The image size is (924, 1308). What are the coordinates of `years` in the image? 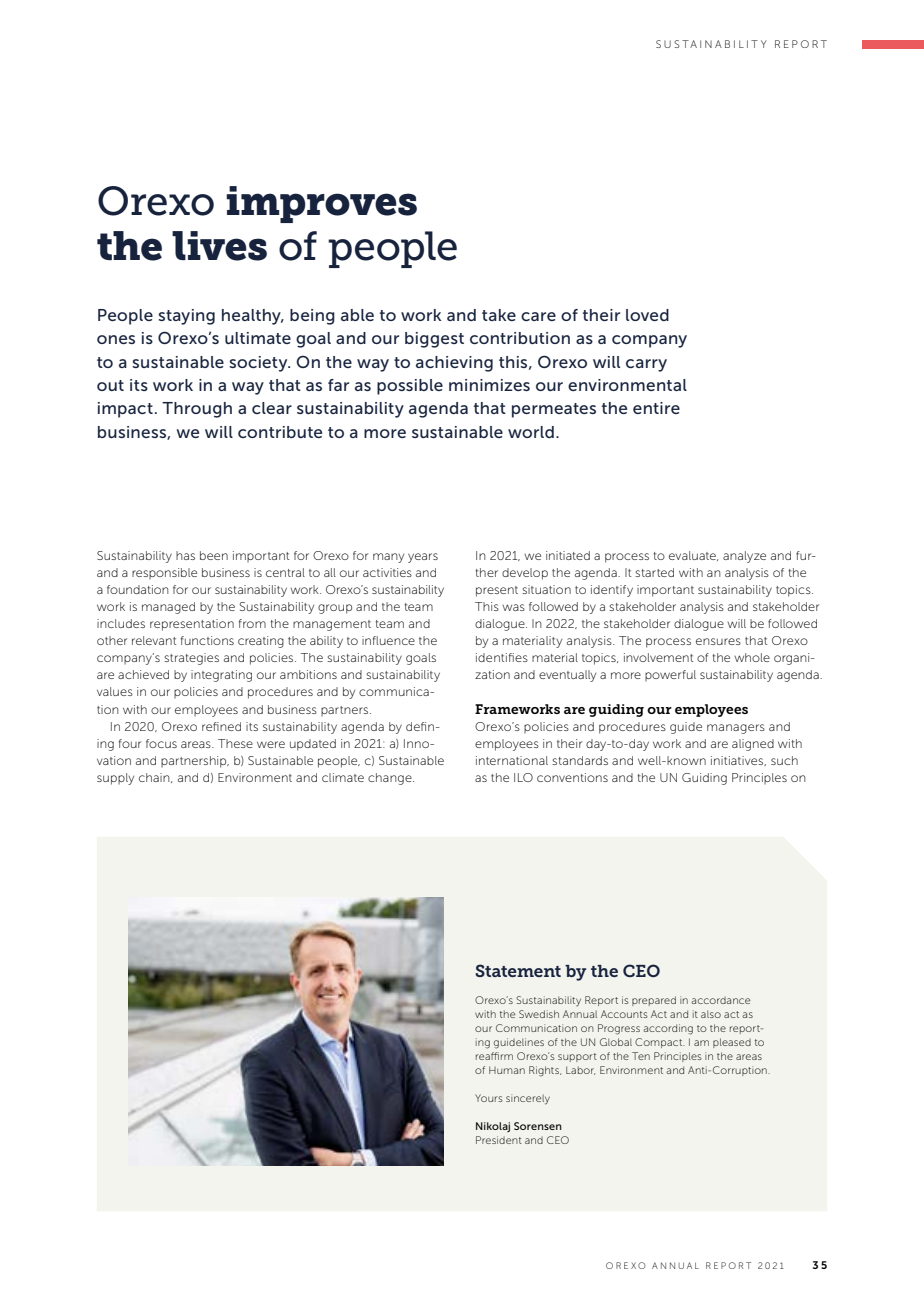 It's located at (423, 558).
